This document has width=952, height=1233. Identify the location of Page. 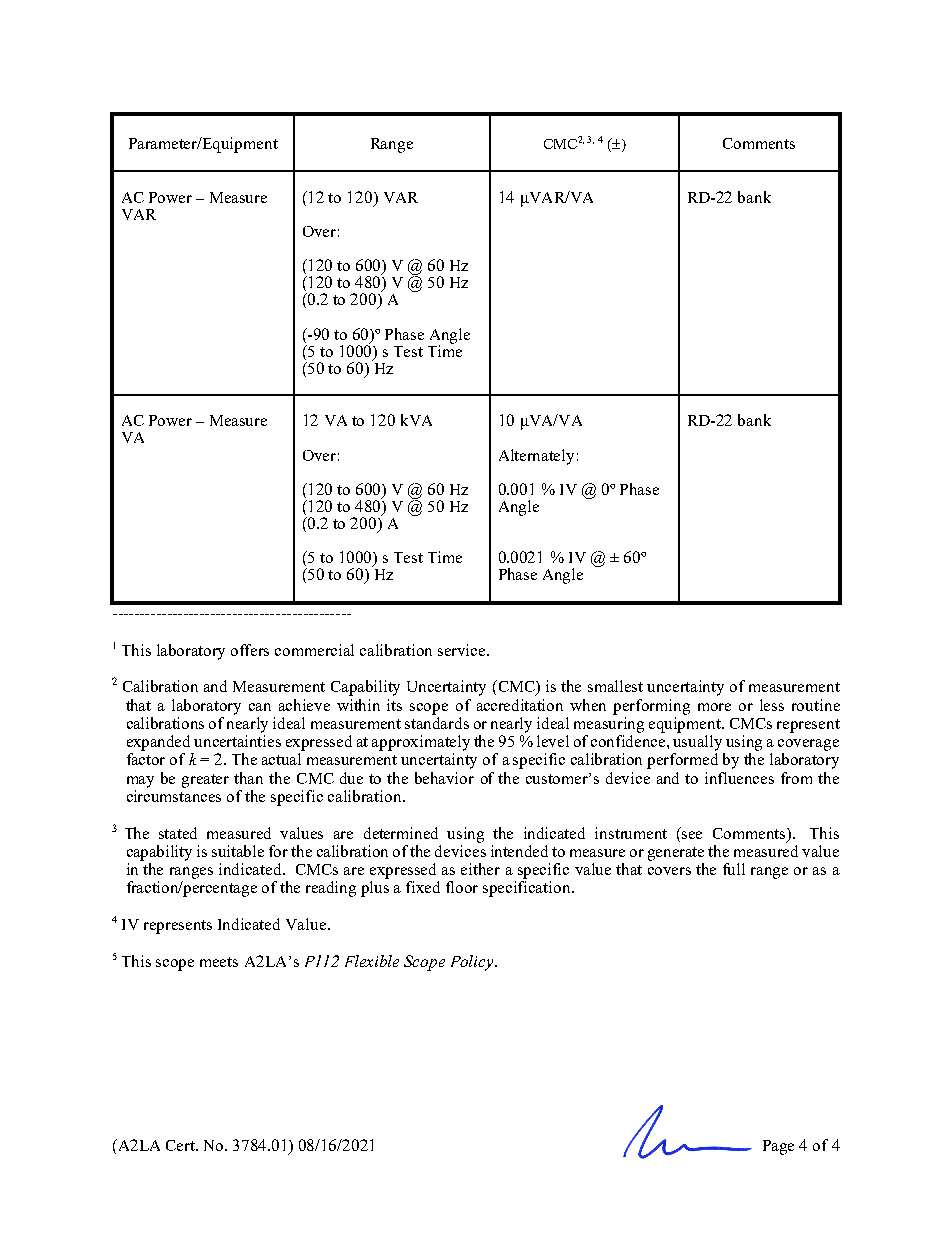
(778, 1147).
